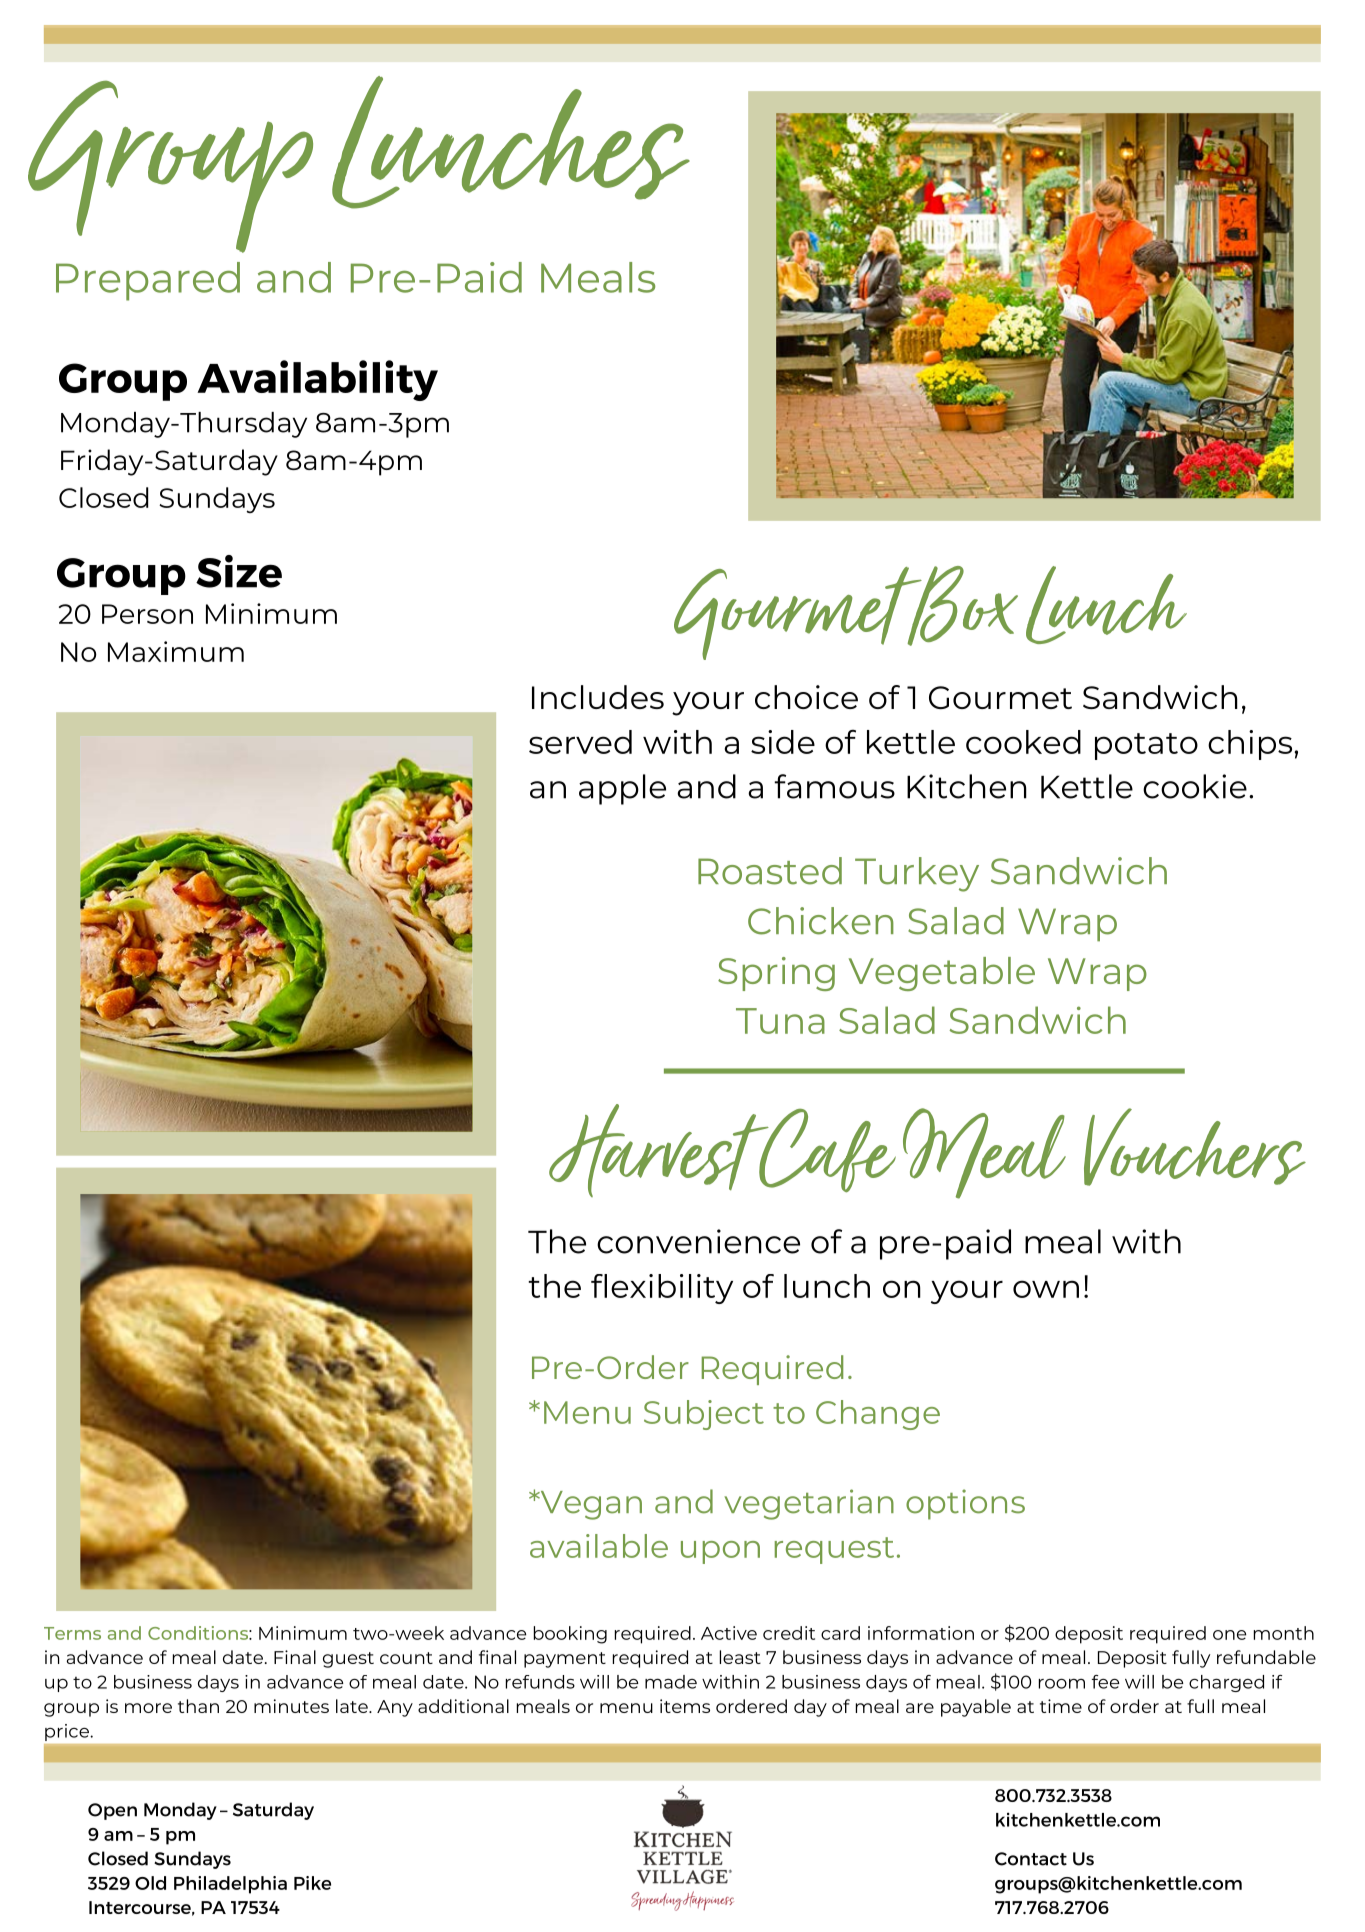 The image size is (1365, 1932). What do you see at coordinates (230, 1885) in the screenshot?
I see `Philadelphia` at bounding box center [230, 1885].
